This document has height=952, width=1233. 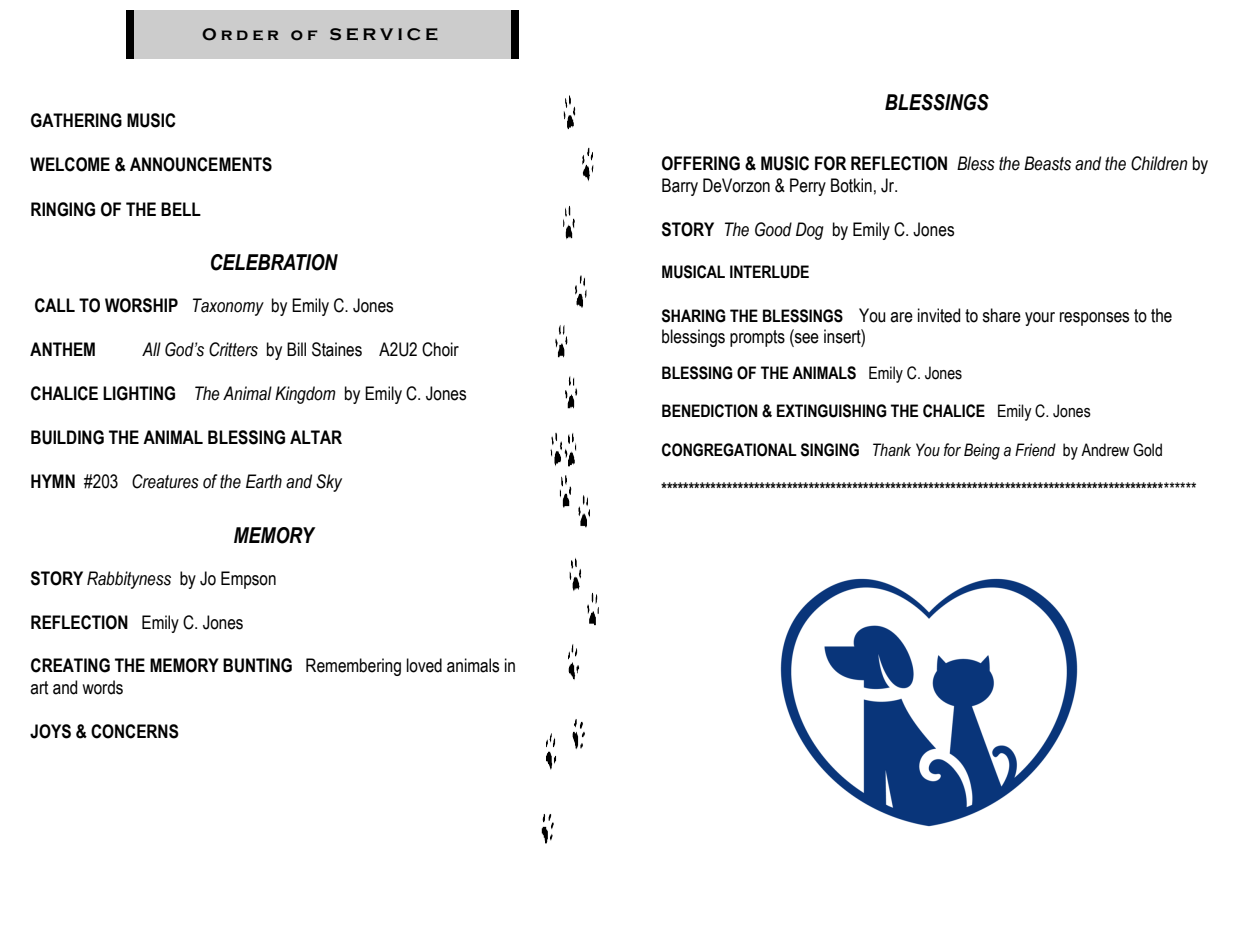 I want to click on CONCERNS, so click(x=135, y=731).
